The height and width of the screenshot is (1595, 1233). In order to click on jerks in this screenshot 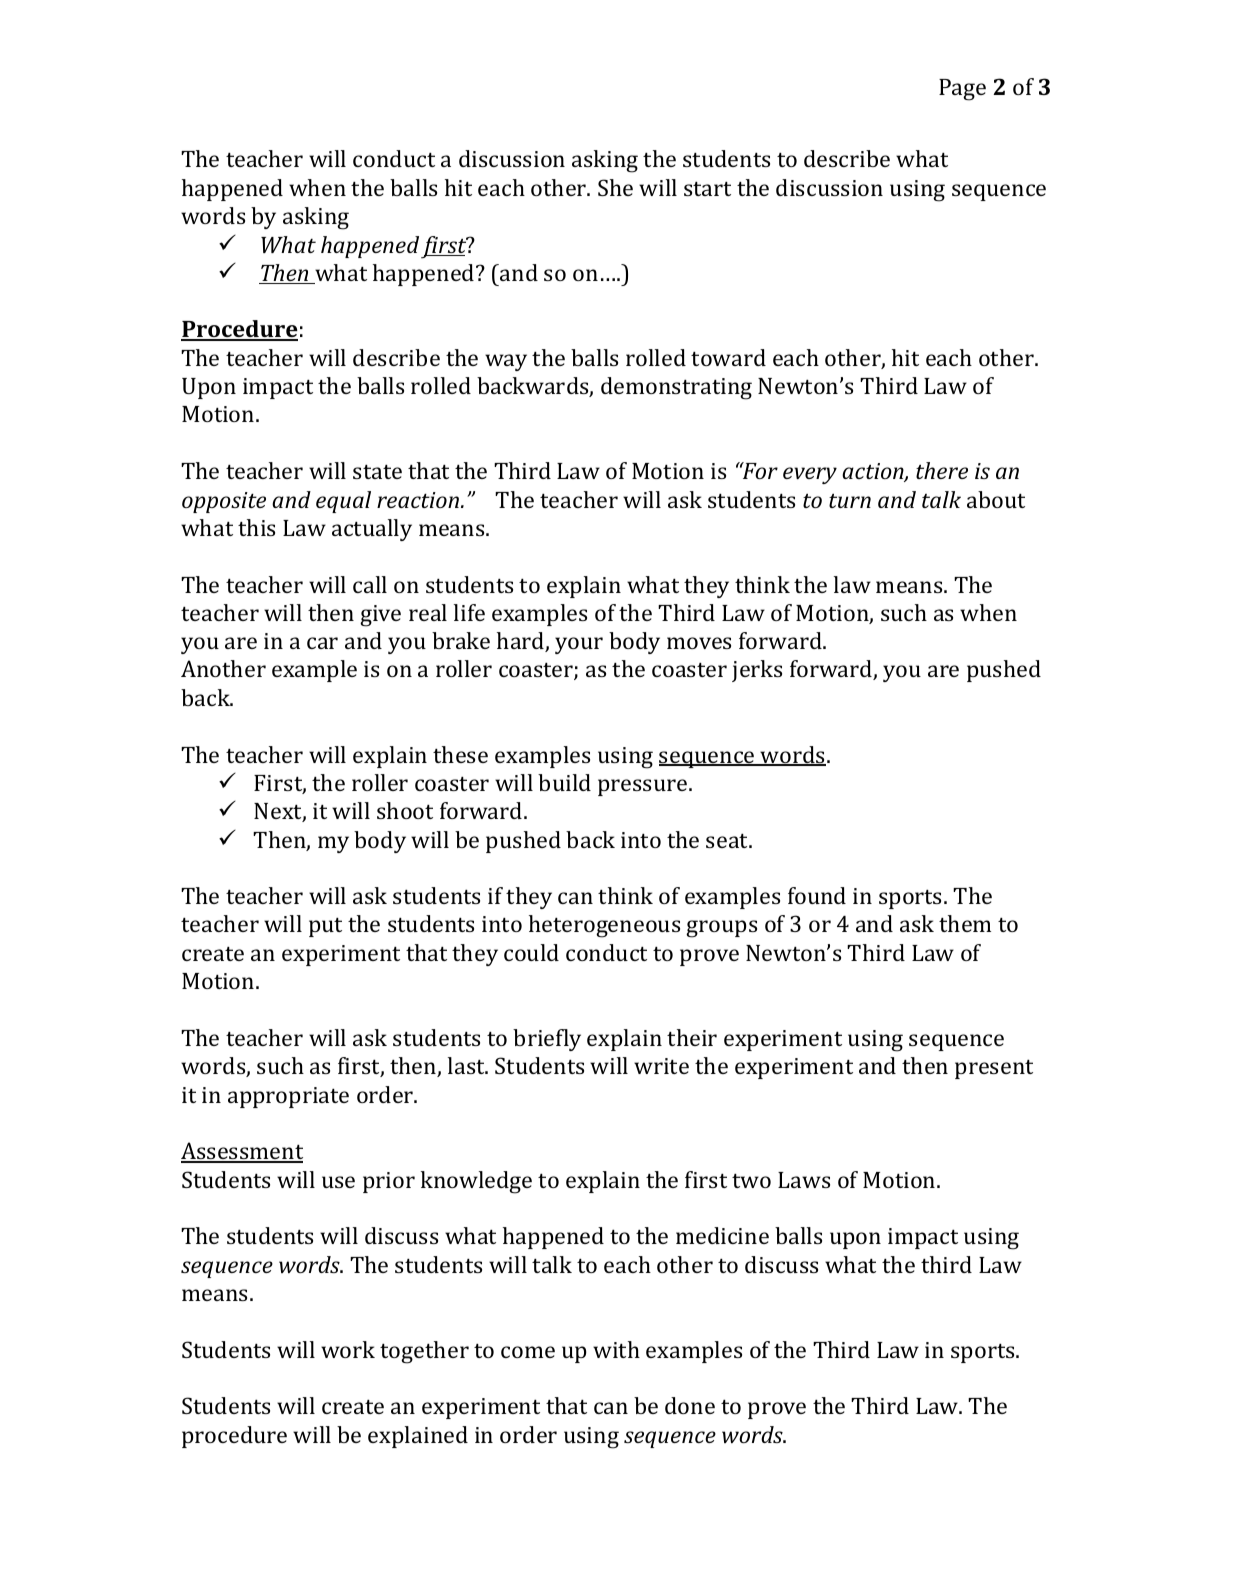, I will do `click(757, 671)`.
